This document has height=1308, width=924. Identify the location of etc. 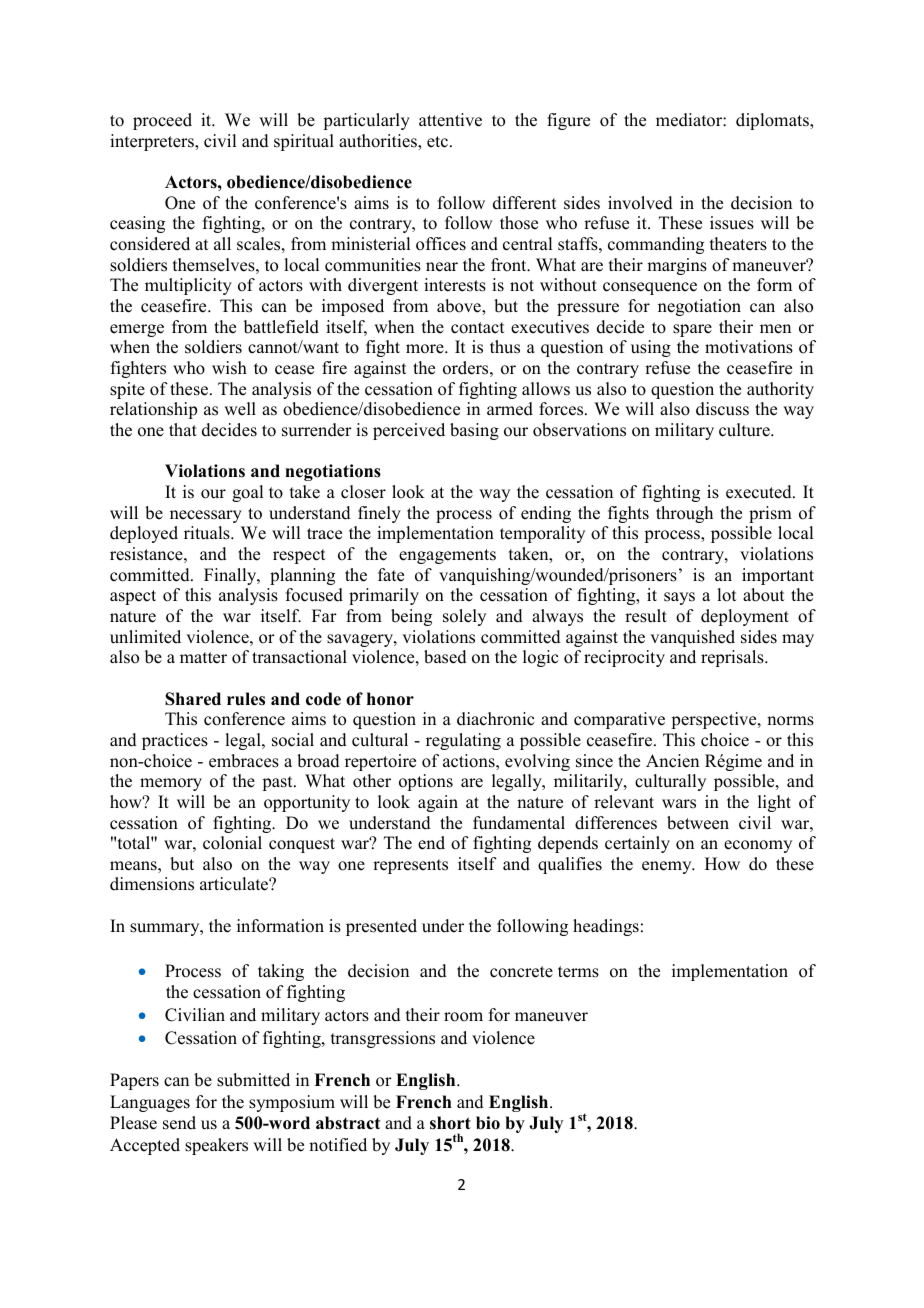
(437, 142).
